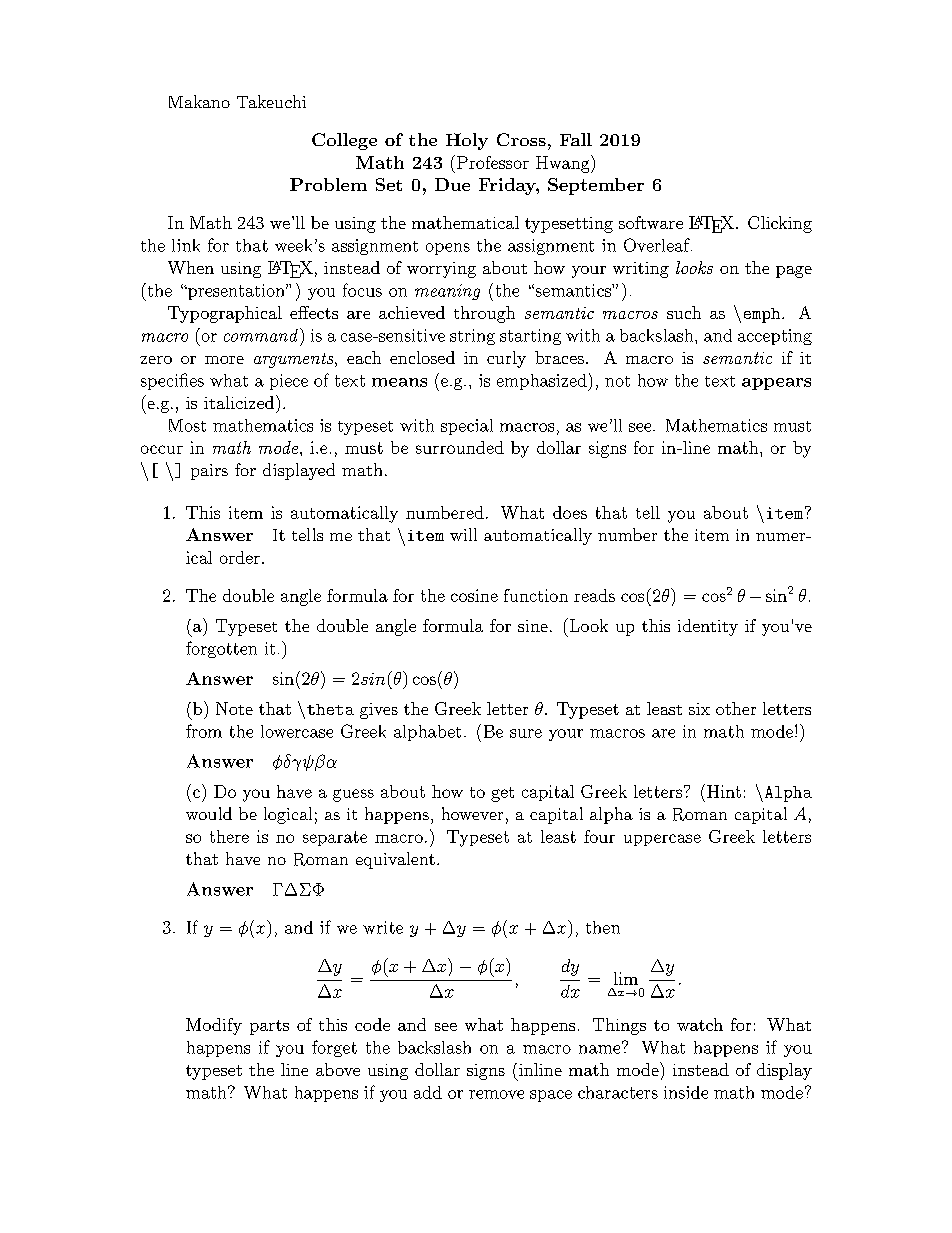 The image size is (952, 1233). I want to click on software, so click(651, 222).
